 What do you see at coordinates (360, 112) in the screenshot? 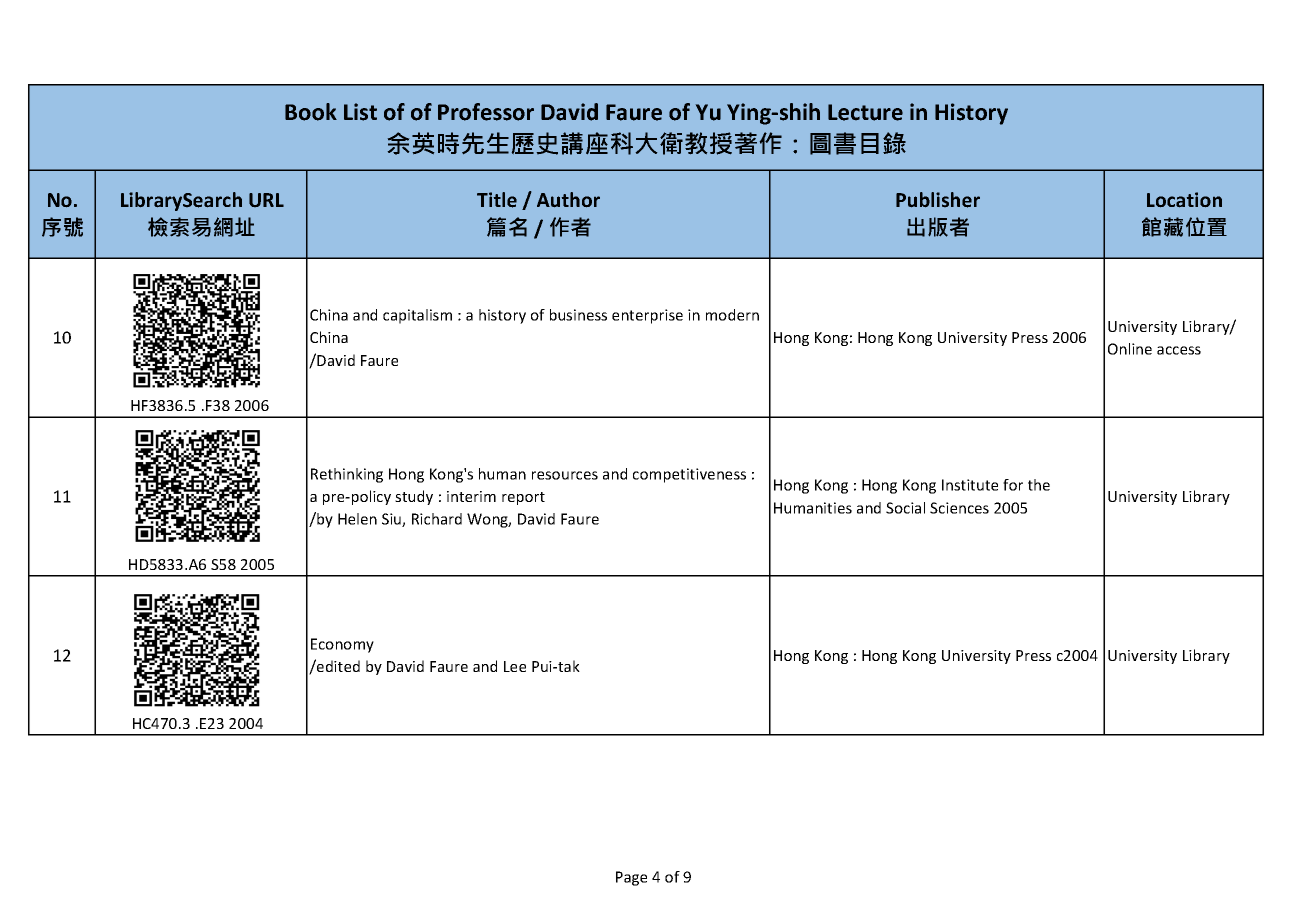
I see `List` at bounding box center [360, 112].
